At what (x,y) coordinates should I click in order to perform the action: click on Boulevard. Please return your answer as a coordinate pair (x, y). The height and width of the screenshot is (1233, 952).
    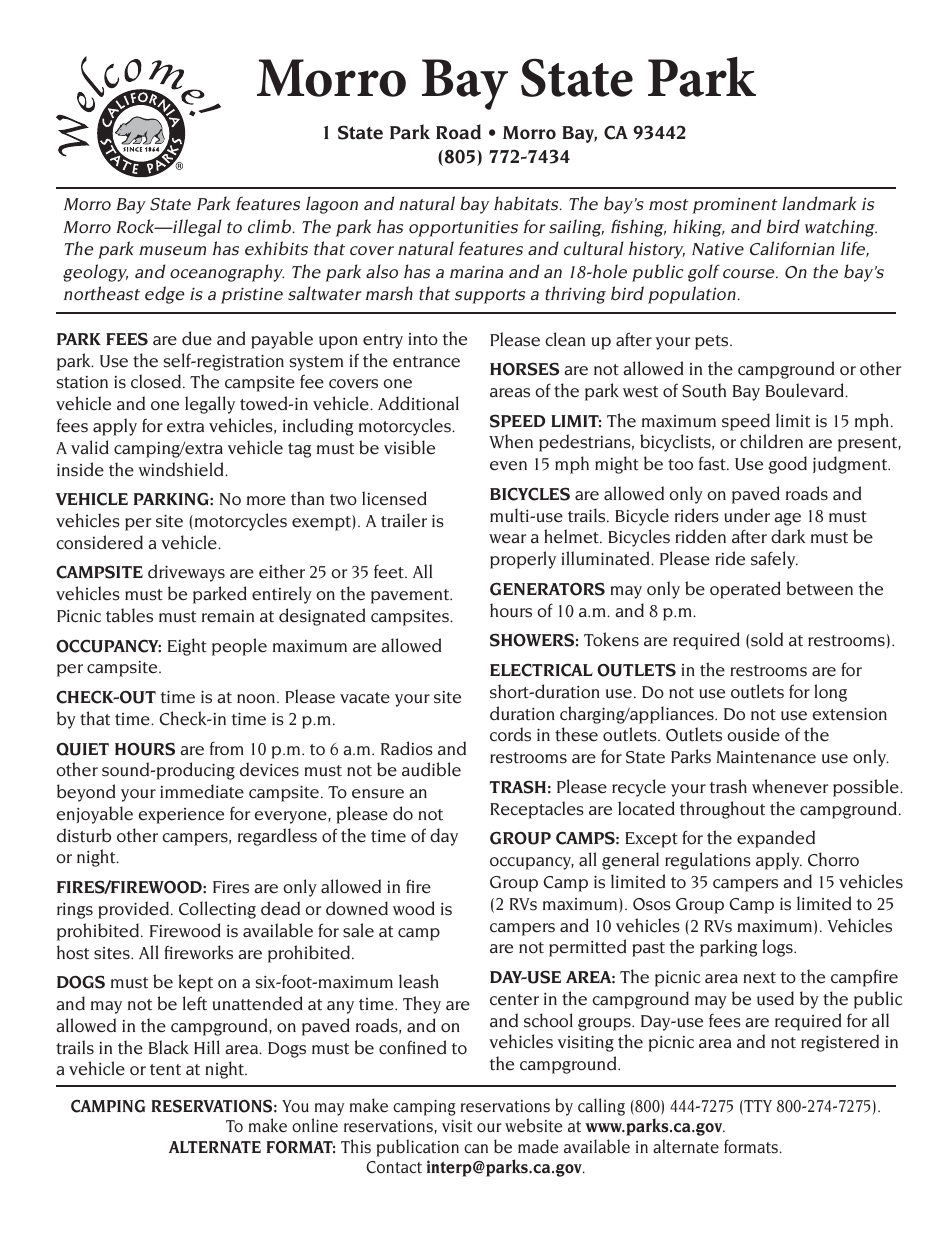
    Looking at the image, I should click on (806, 390).
